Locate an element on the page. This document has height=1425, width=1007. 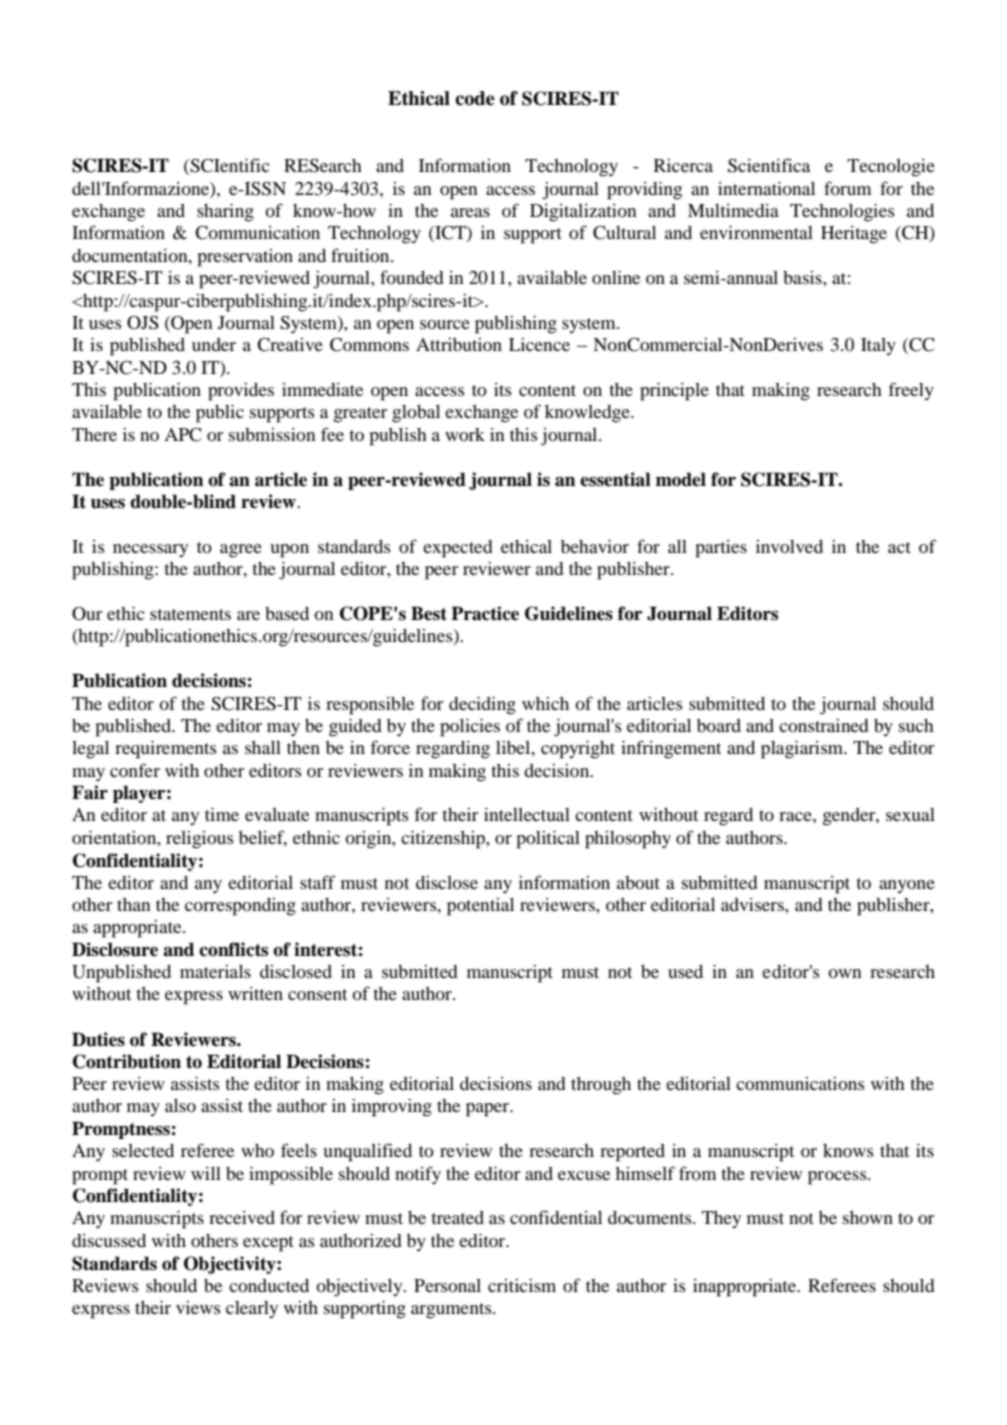
Practice is located at coordinates (485, 613).
